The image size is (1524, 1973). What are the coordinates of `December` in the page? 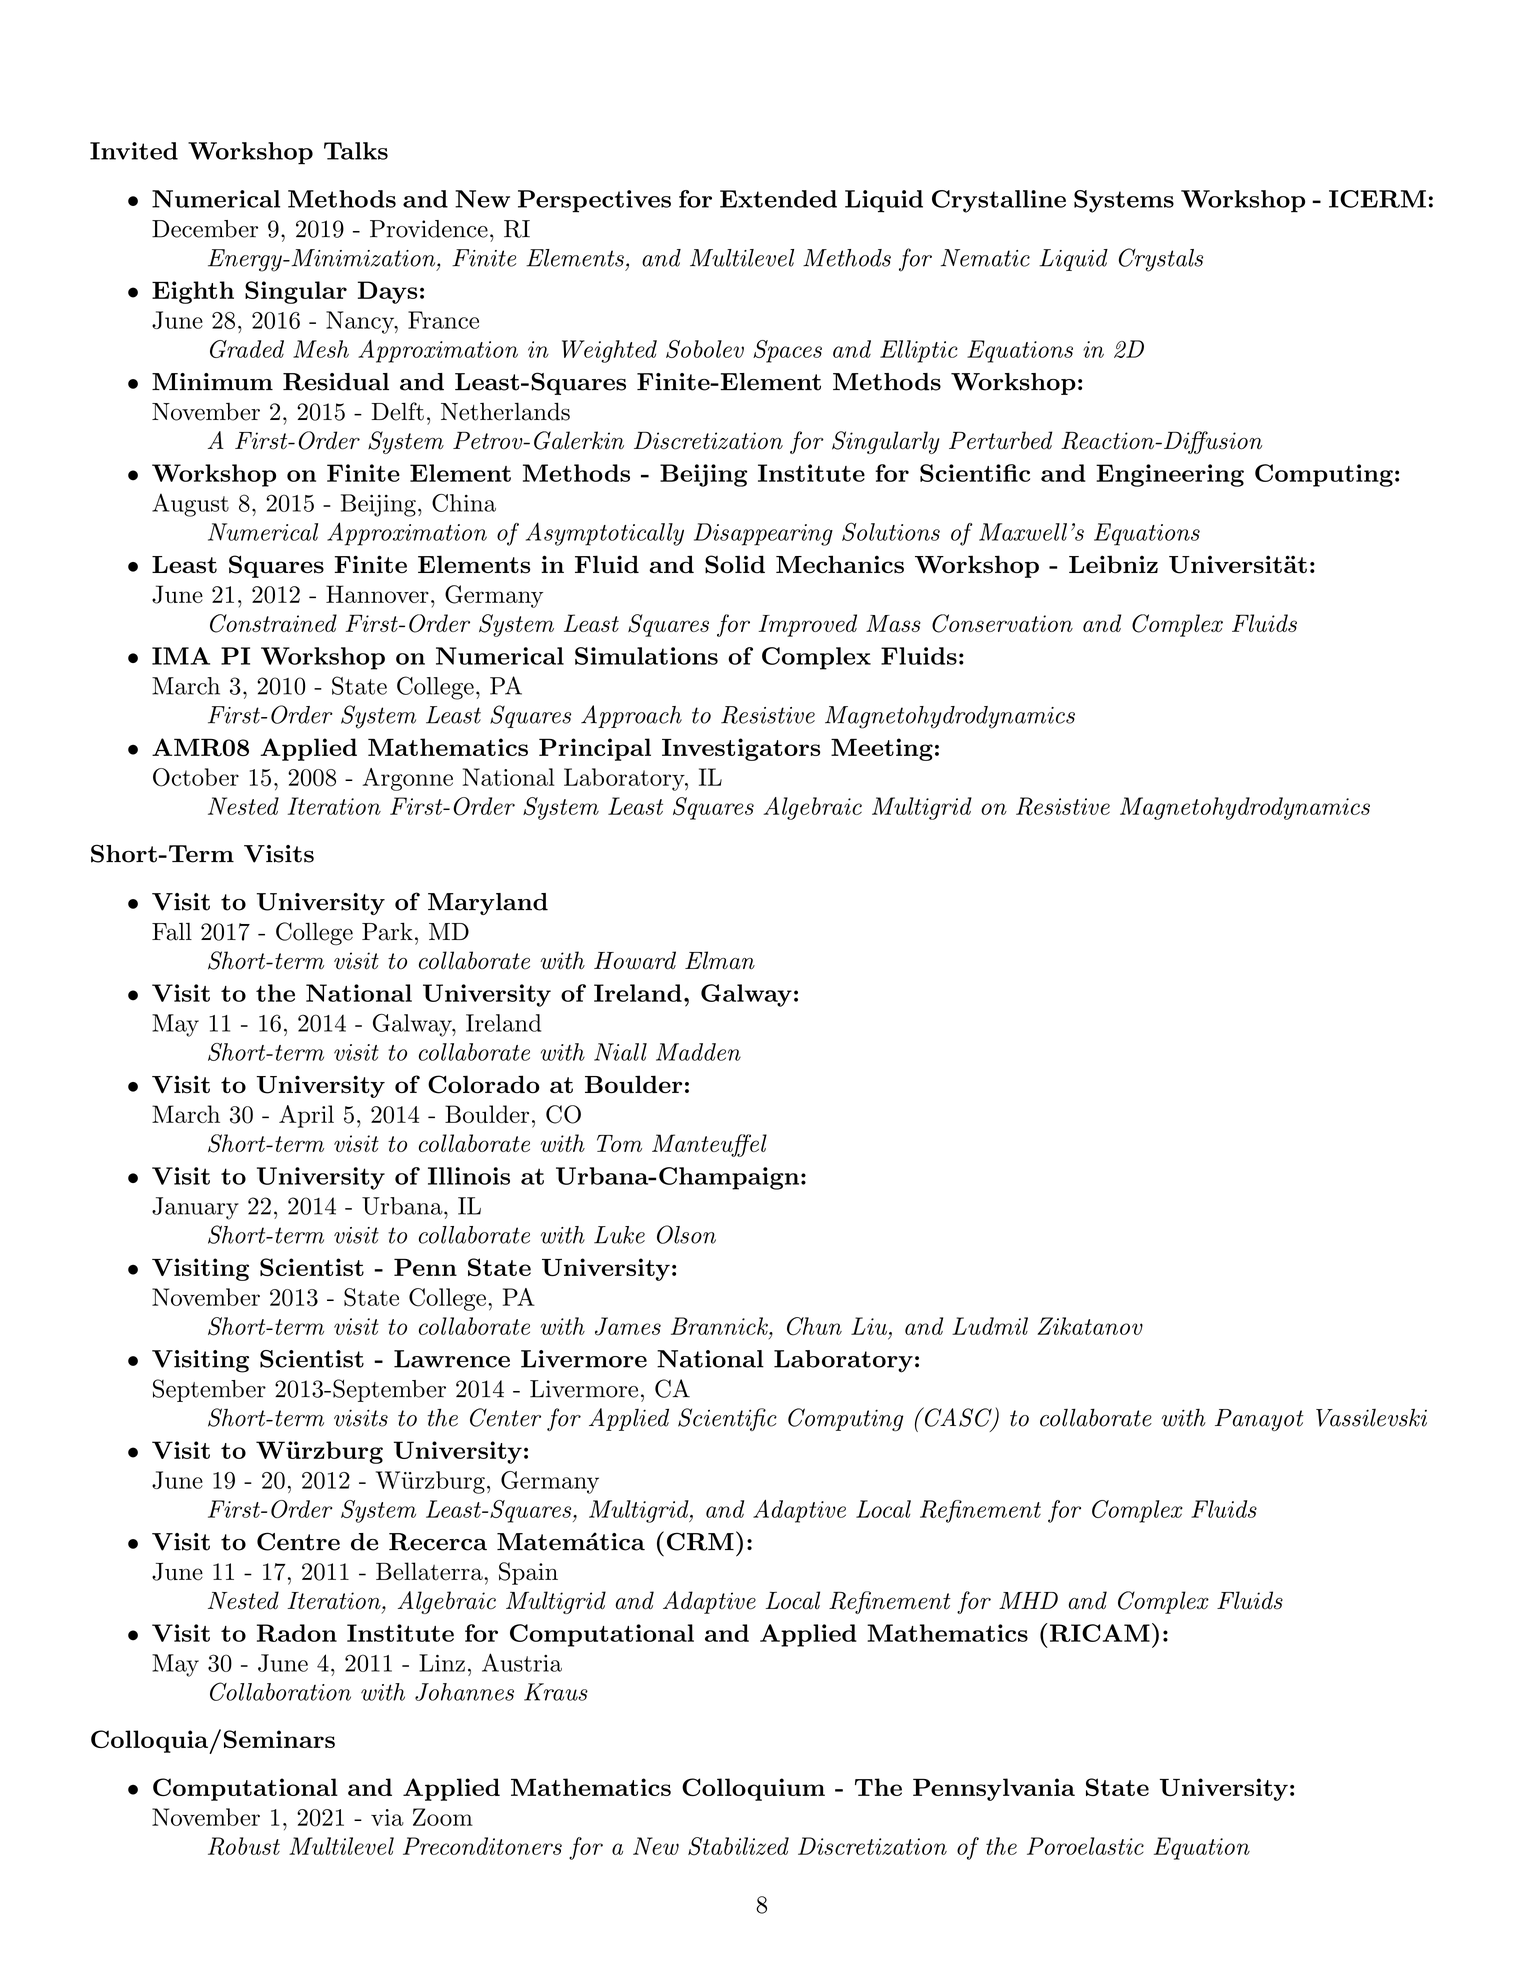 It's located at (205, 229).
